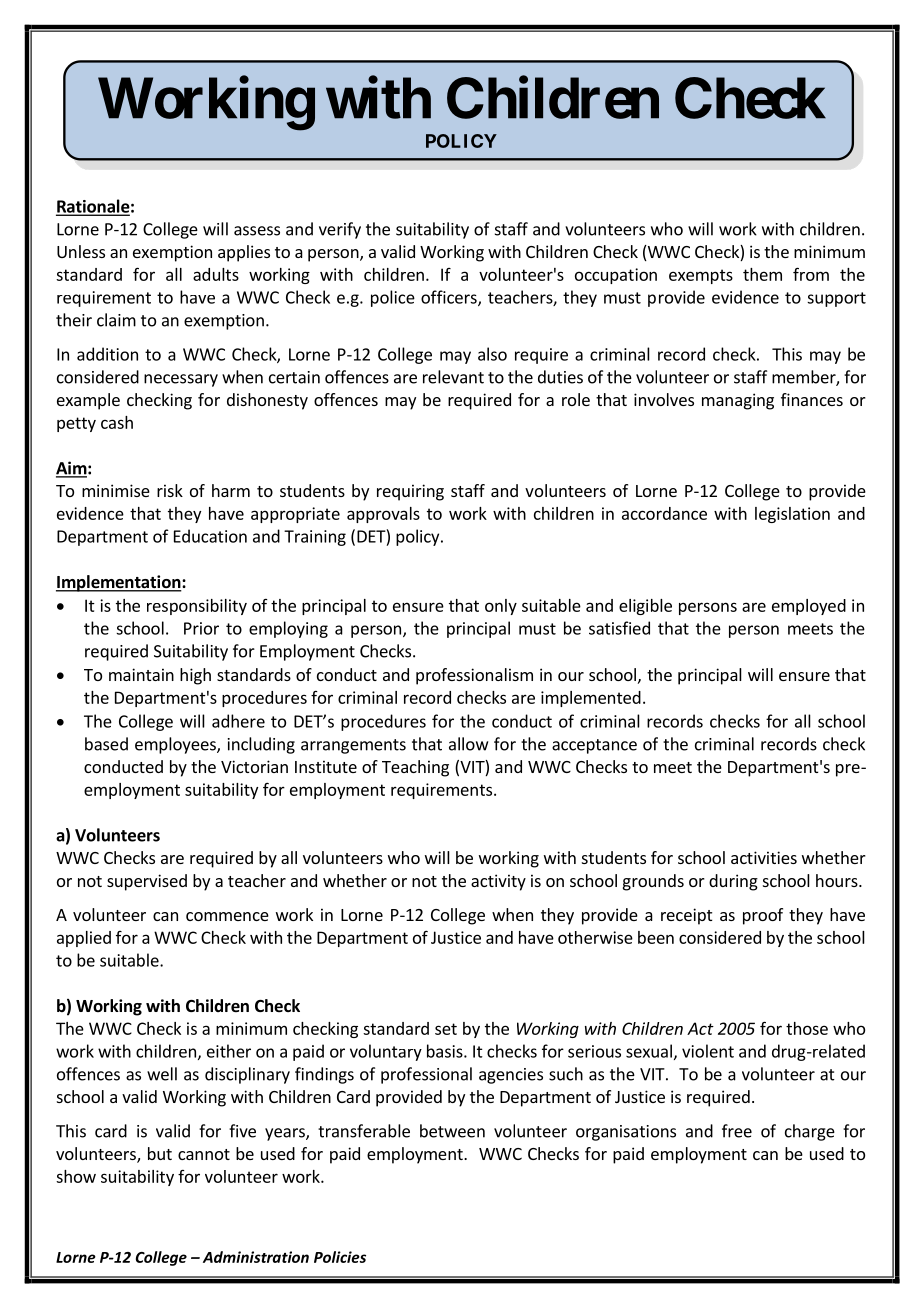  What do you see at coordinates (216, 274) in the screenshot?
I see `adults` at bounding box center [216, 274].
